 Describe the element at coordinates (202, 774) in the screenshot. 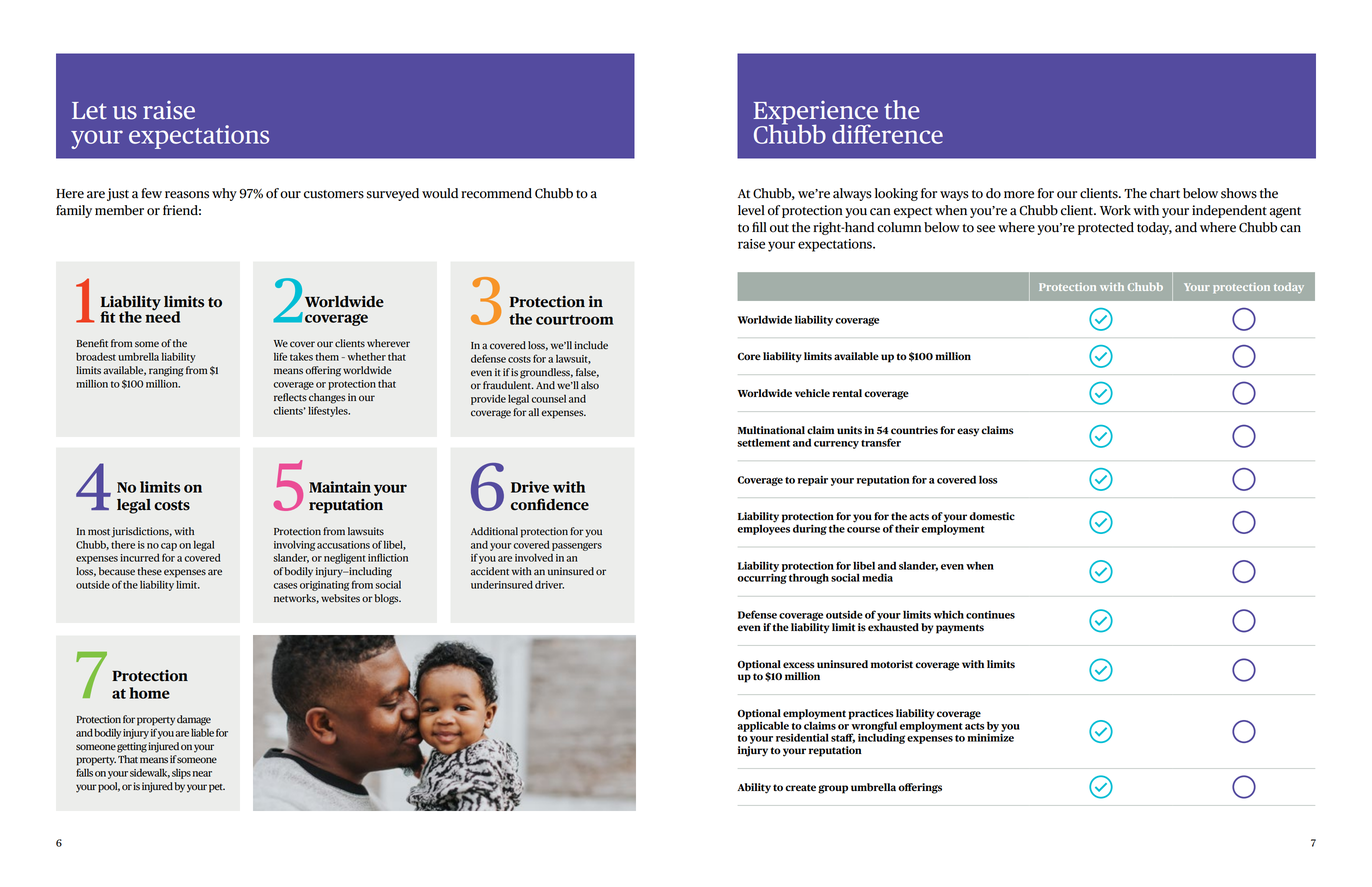

I see `near` at that location.
